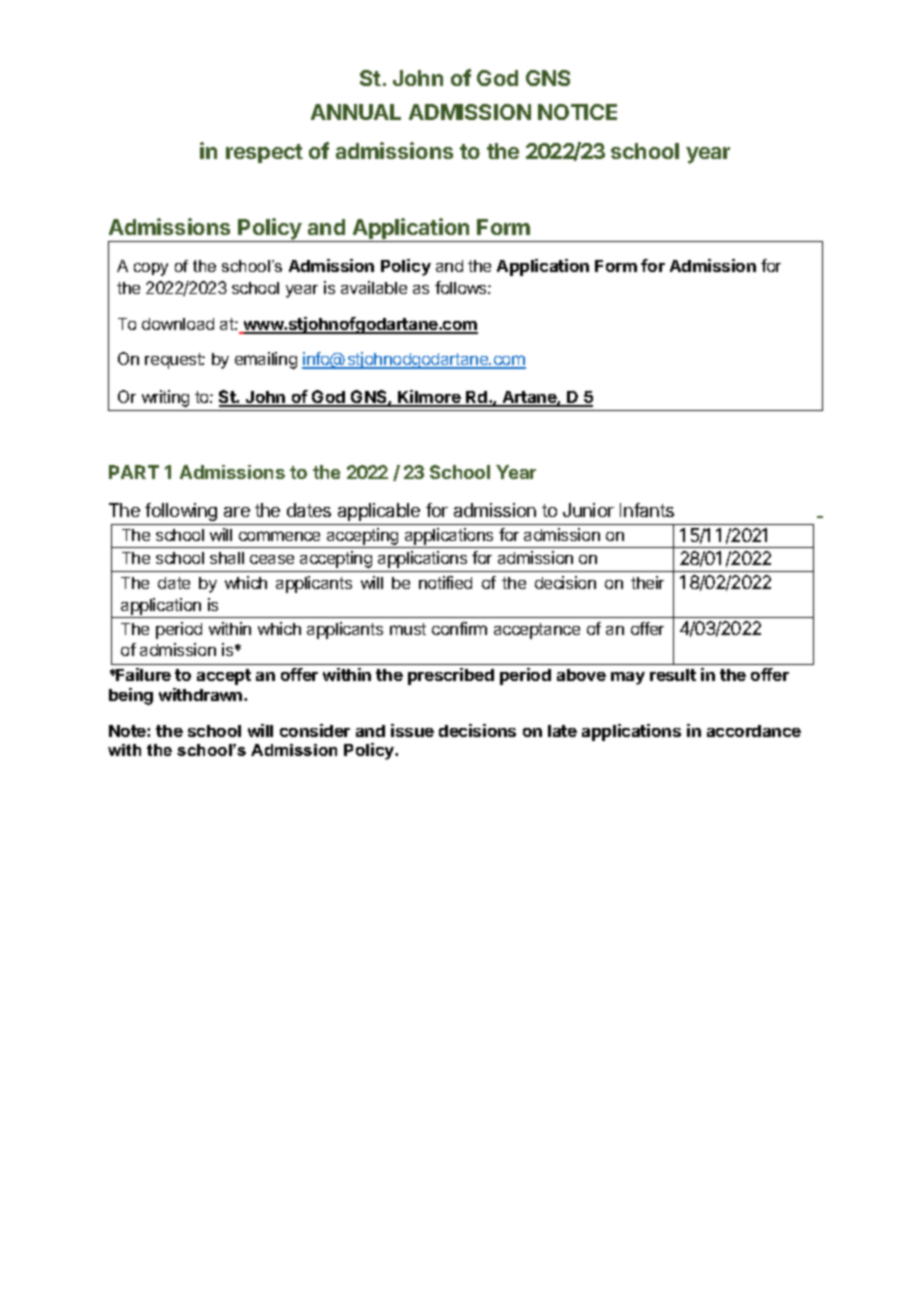 The image size is (924, 1308). What do you see at coordinates (379, 512) in the screenshot?
I see `applicable` at bounding box center [379, 512].
